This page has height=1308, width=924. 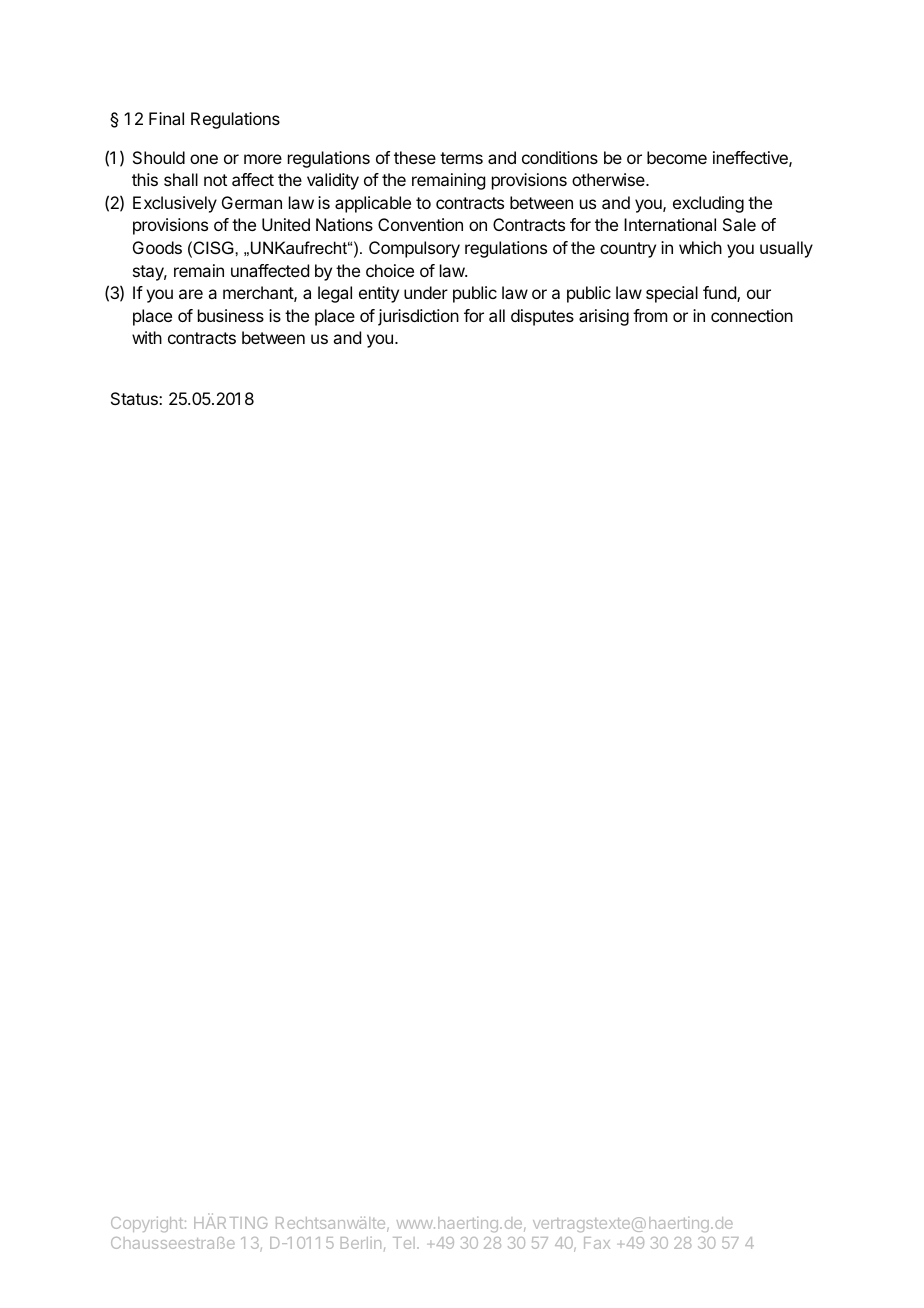 What do you see at coordinates (204, 159) in the page?
I see `one` at bounding box center [204, 159].
